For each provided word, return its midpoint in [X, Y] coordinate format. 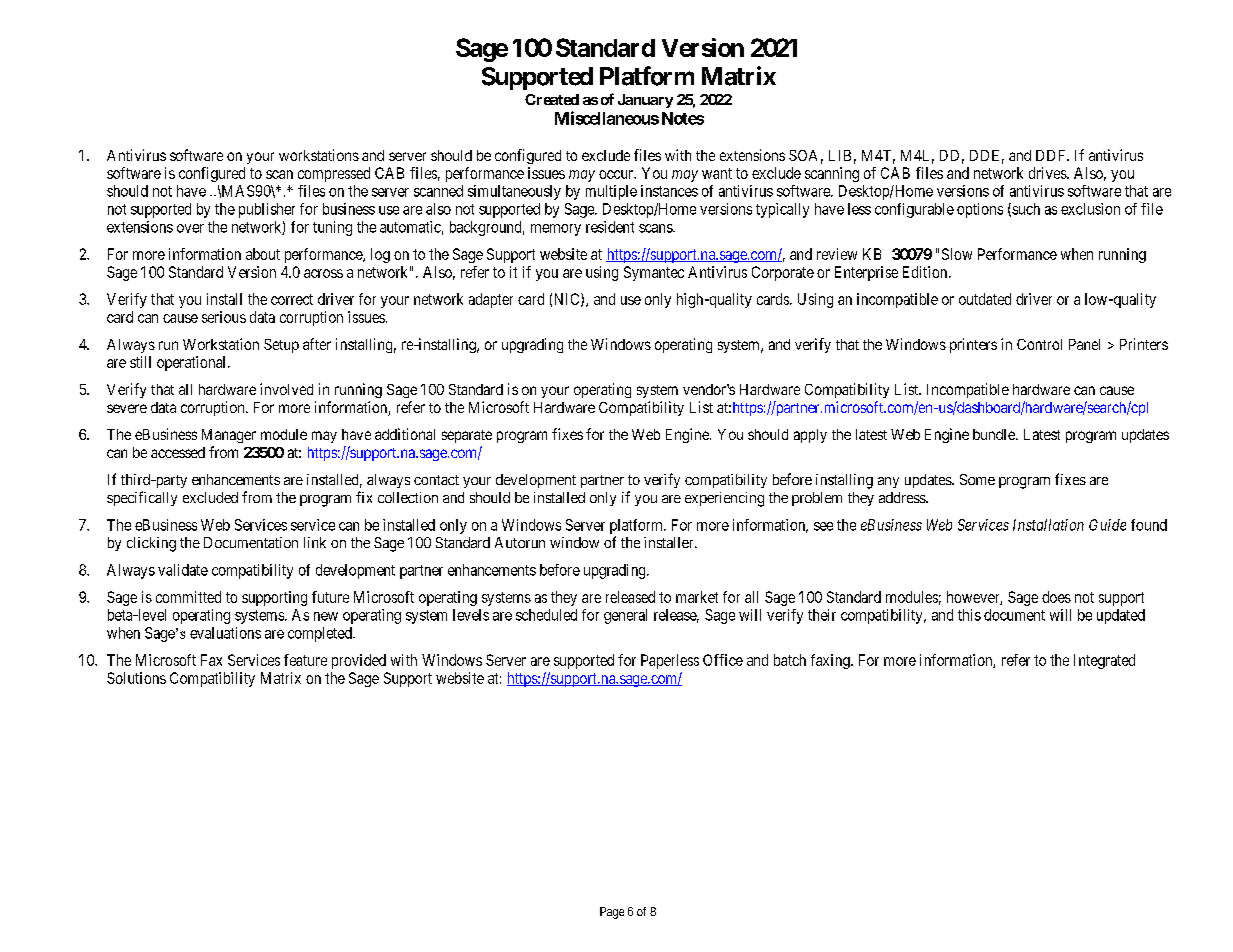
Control [1039, 344]
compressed [334, 174]
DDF [1052, 155]
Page [612, 913]
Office [723, 660]
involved [286, 389]
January [645, 101]
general [625, 616]
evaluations [225, 633]
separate [467, 436]
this [969, 615]
